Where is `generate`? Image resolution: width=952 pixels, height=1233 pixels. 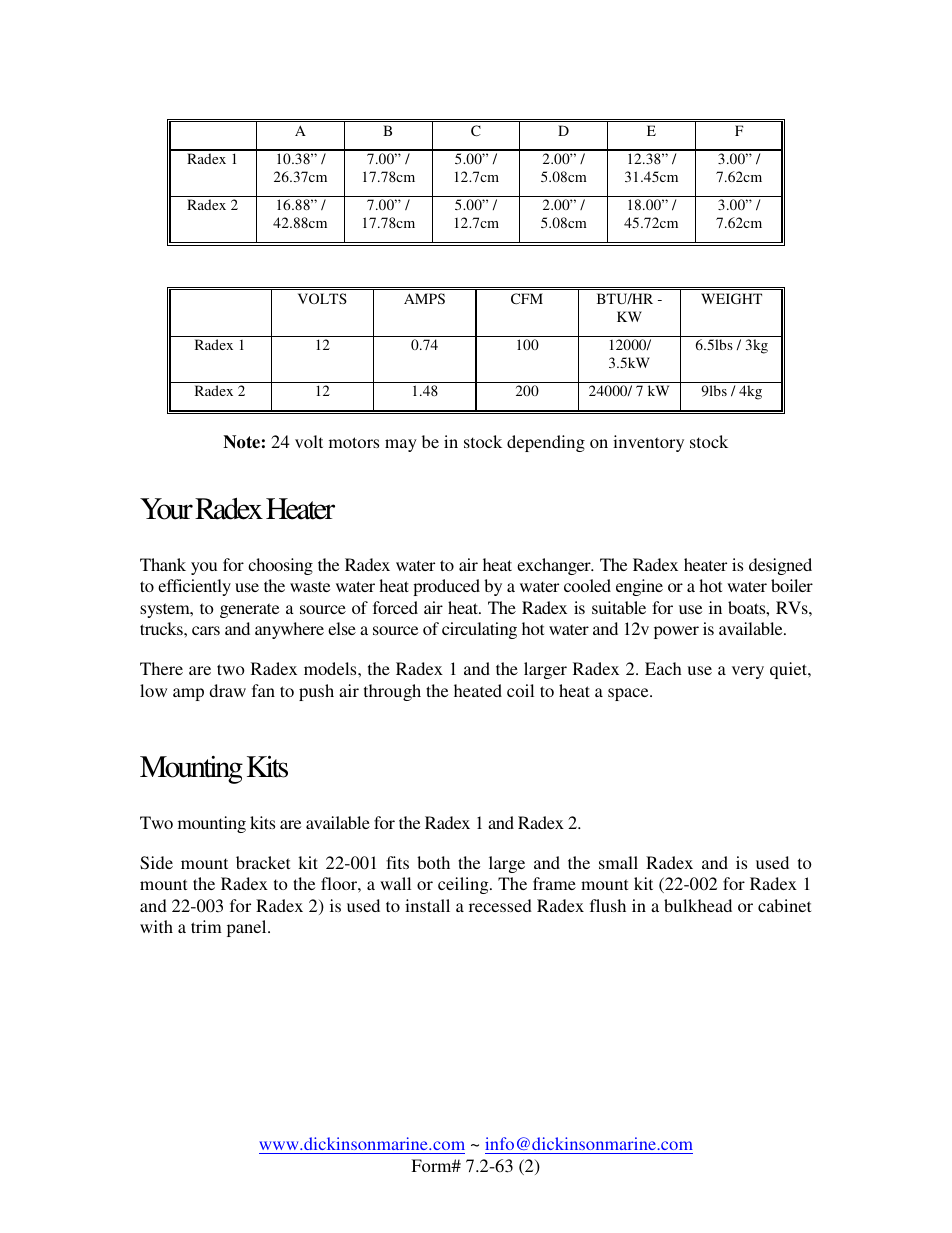
generate is located at coordinates (249, 610).
